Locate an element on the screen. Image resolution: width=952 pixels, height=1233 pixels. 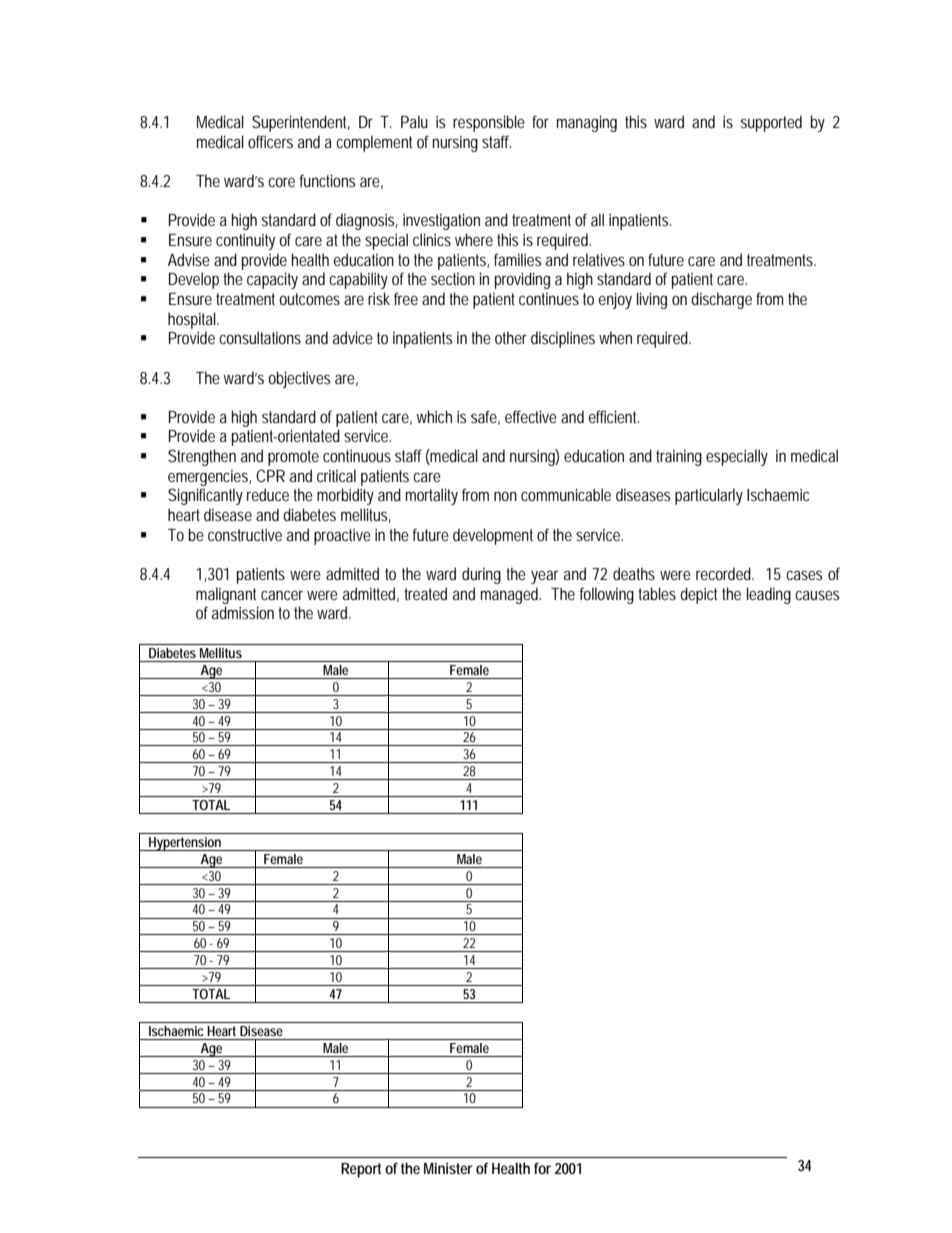
supported is located at coordinates (771, 123).
